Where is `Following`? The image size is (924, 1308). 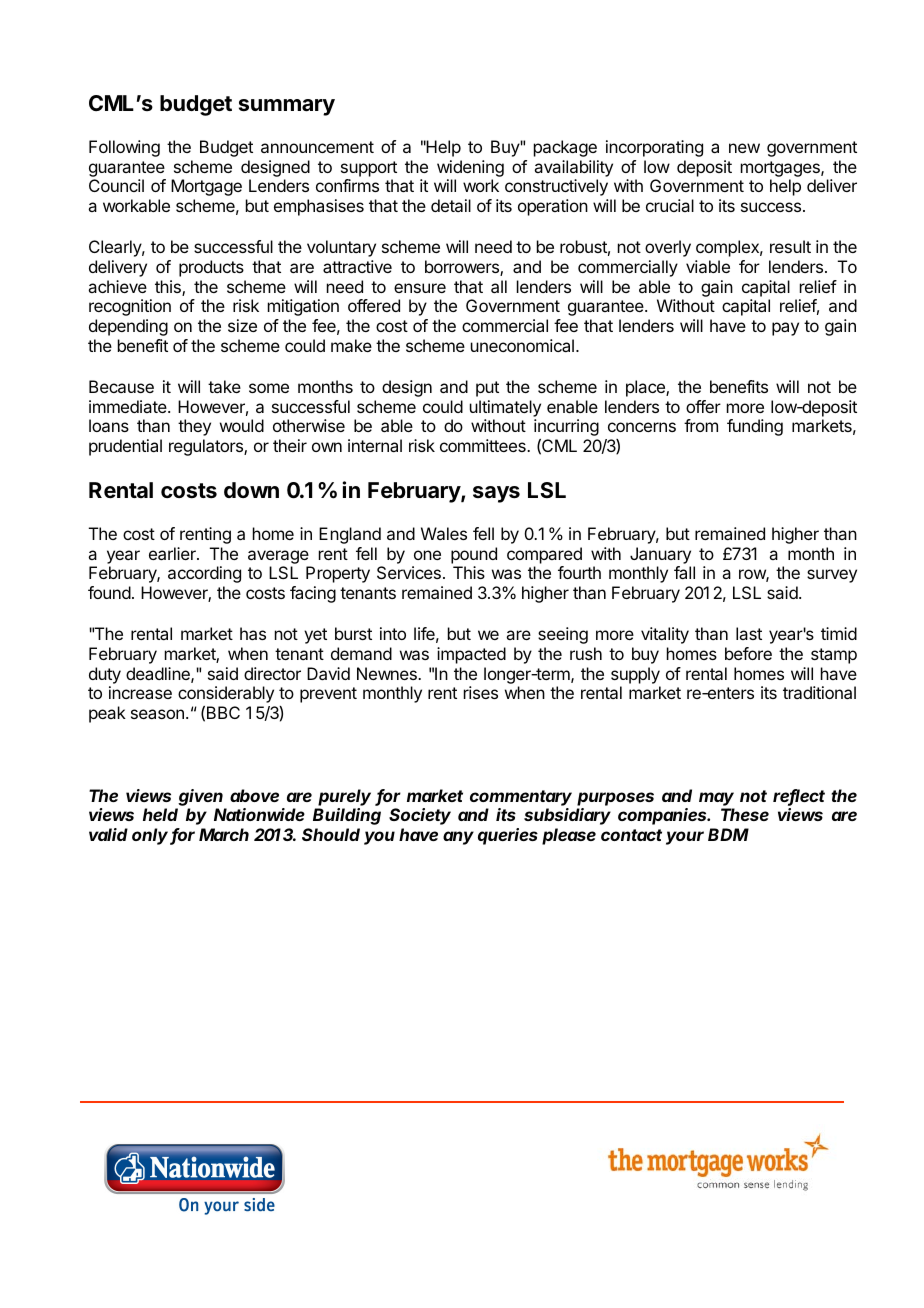 Following is located at coordinates (124, 148).
